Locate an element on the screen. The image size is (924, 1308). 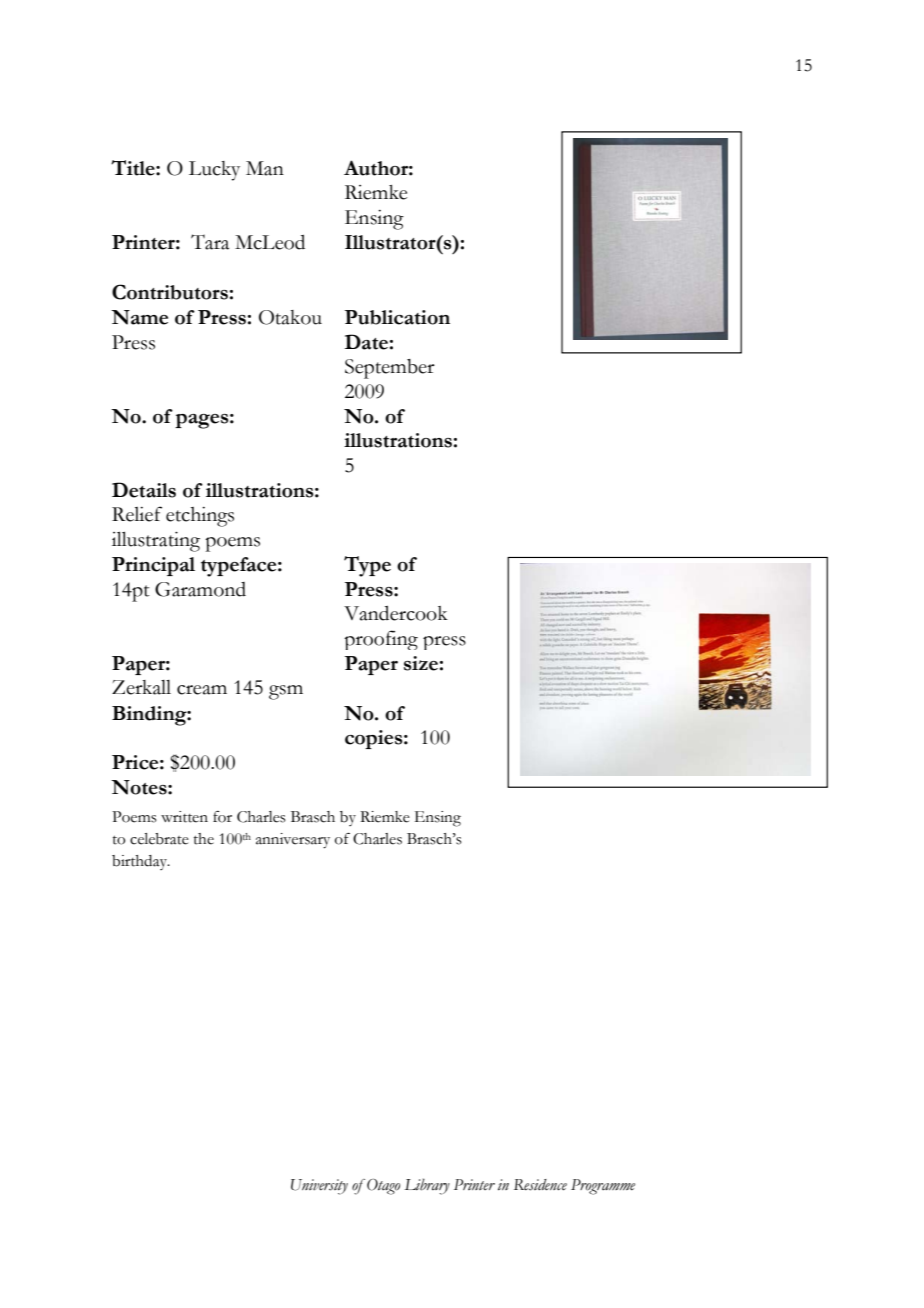
gsm is located at coordinates (286, 692).
